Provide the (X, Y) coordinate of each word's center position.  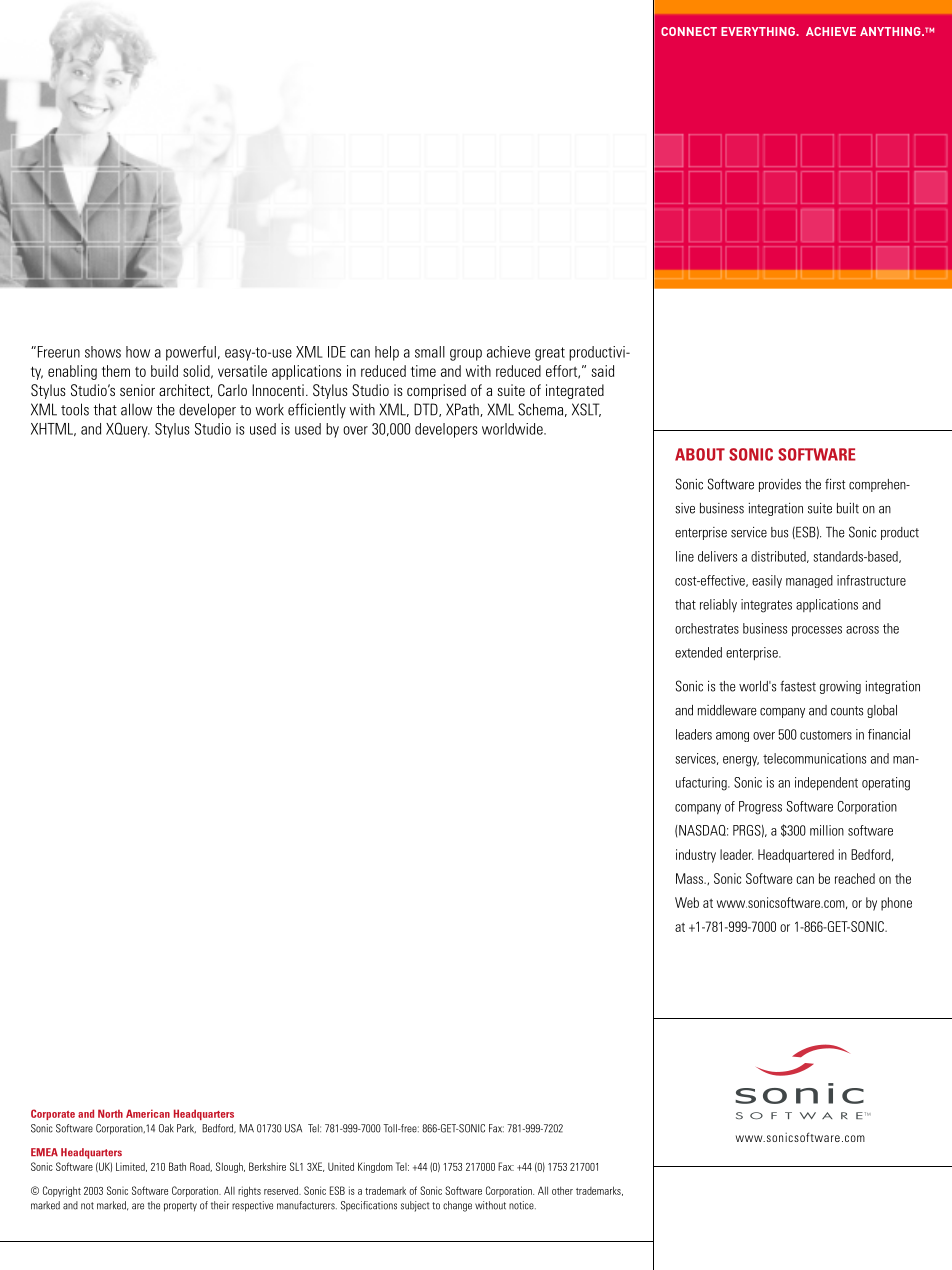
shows (103, 352)
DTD (427, 410)
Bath (177, 1166)
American (148, 1113)
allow (136, 409)
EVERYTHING (759, 31)
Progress (760, 808)
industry (696, 856)
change (457, 1206)
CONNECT (689, 31)
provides (780, 485)
